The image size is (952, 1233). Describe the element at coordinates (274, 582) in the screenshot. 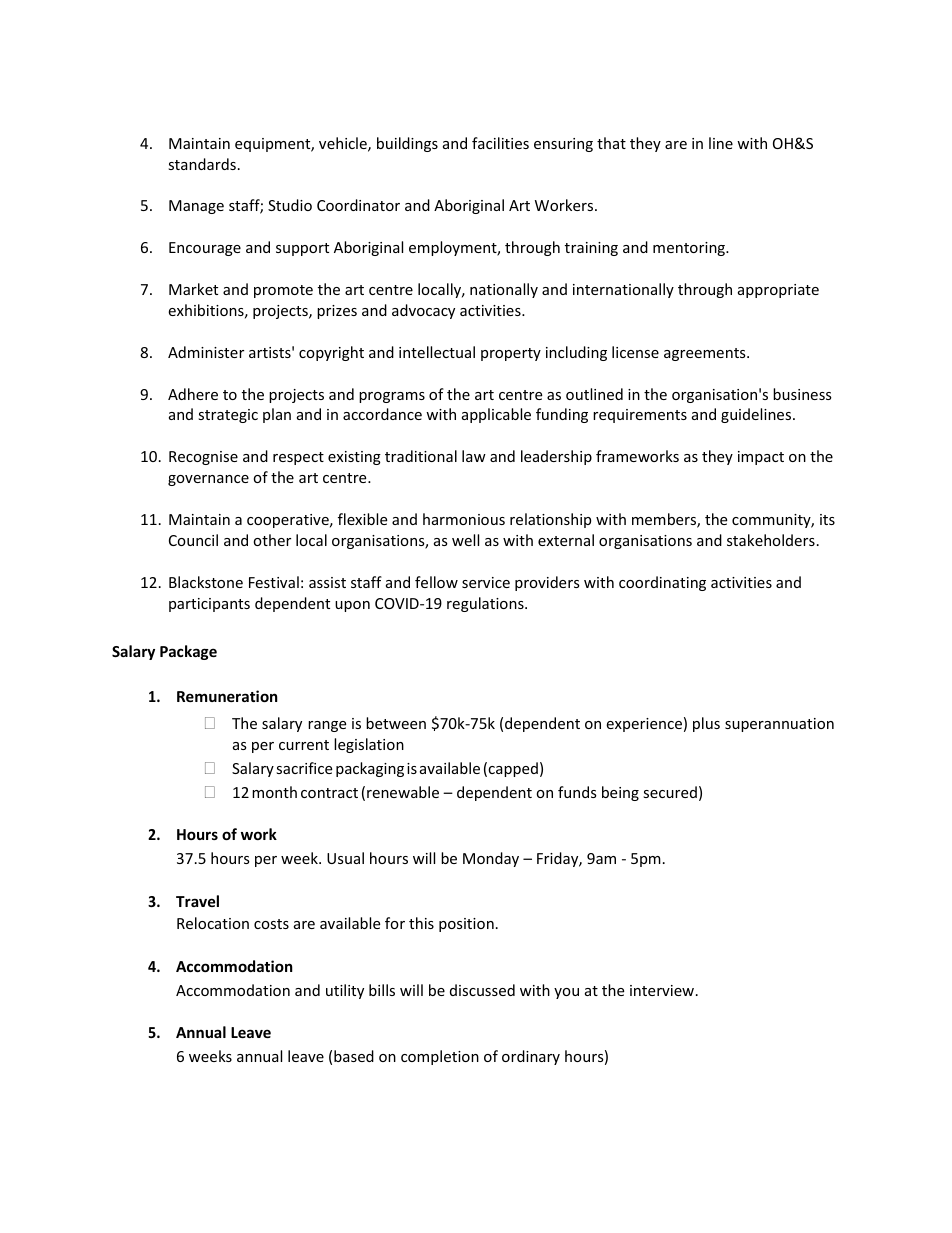

I see `Festival` at that location.
